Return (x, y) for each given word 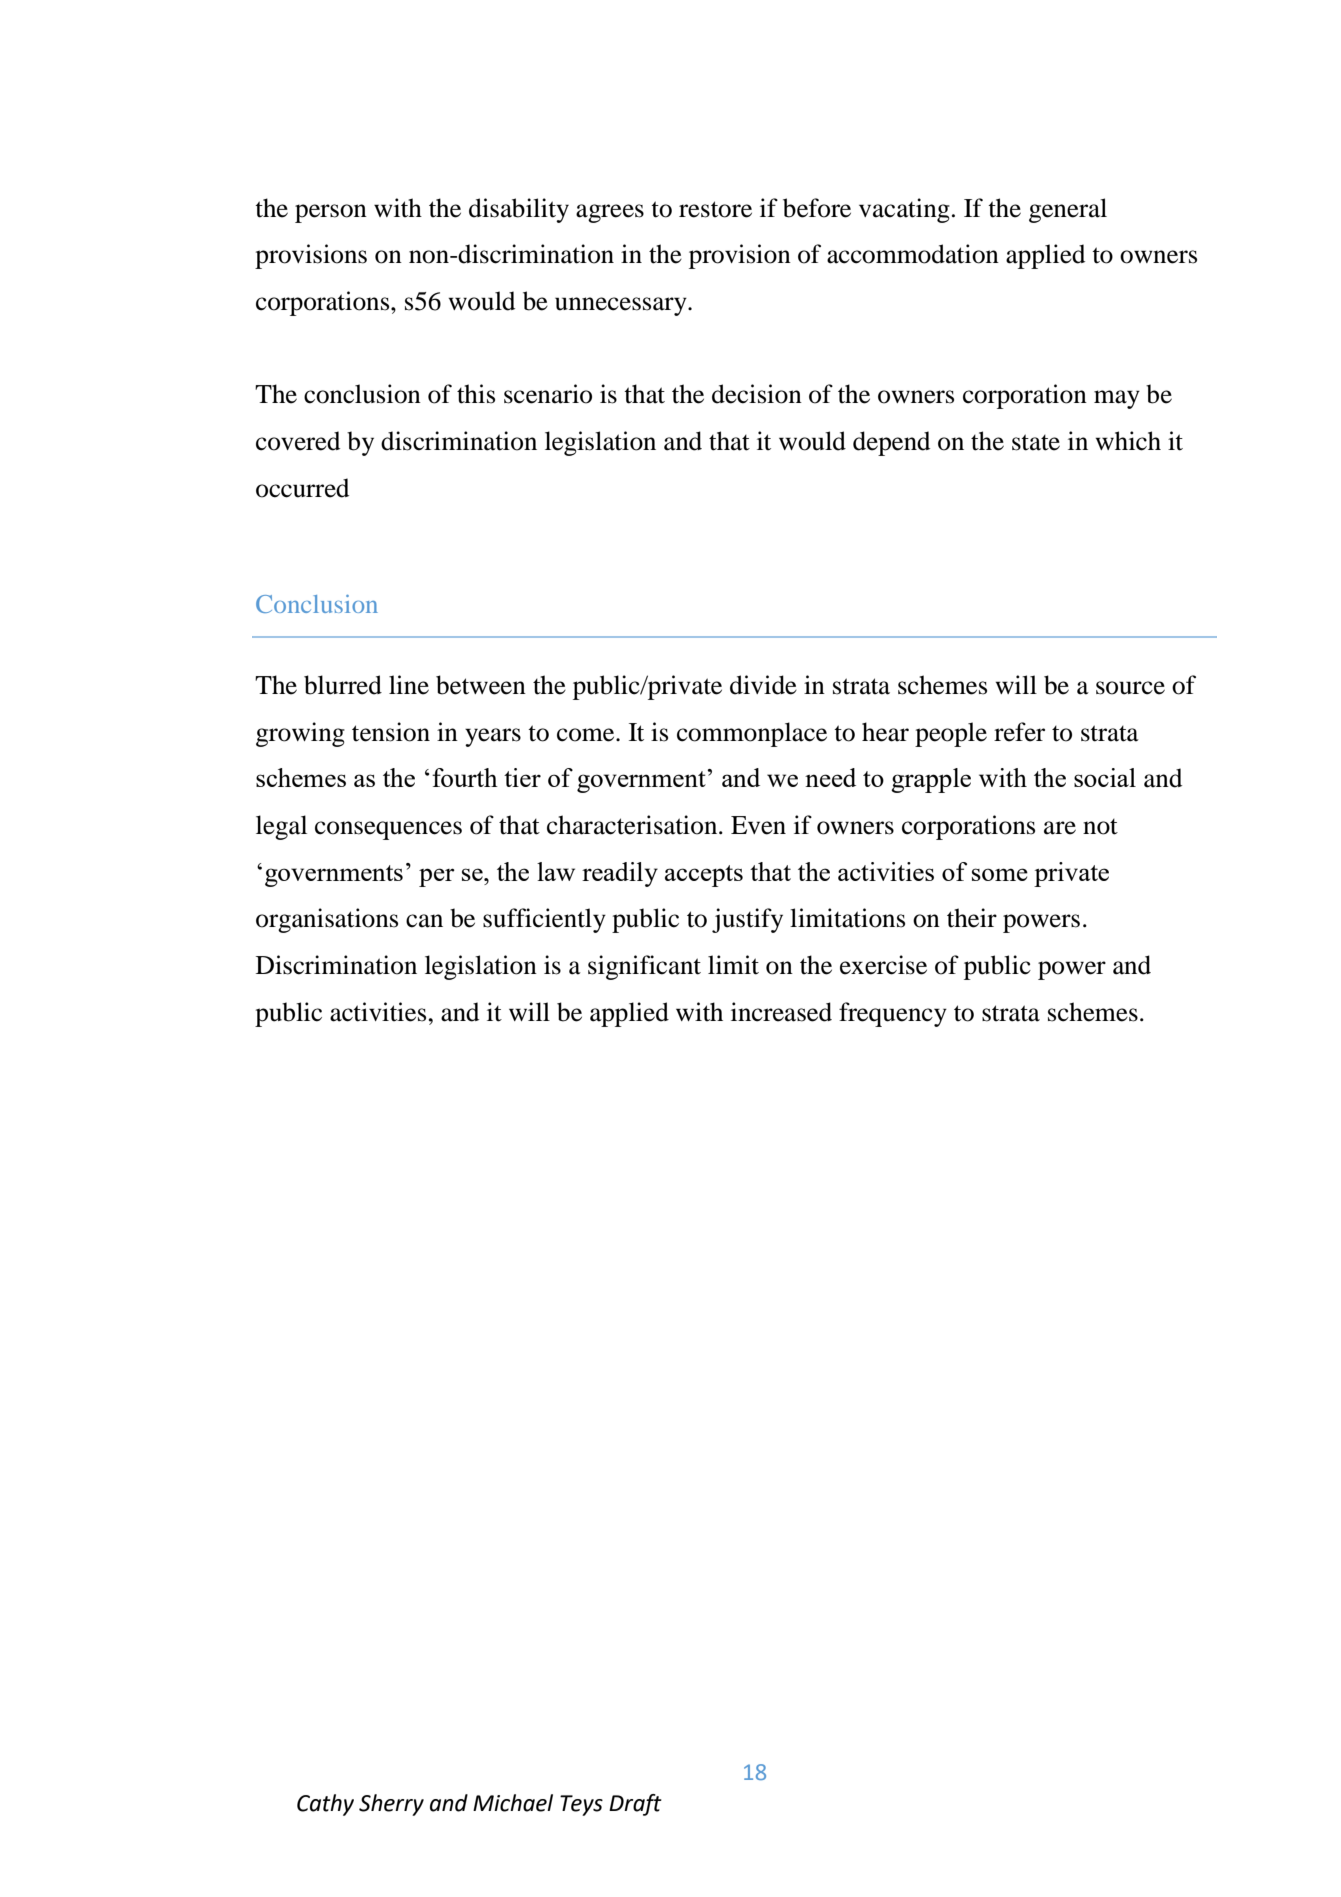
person (331, 213)
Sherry (391, 1805)
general (1068, 210)
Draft (635, 1805)
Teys (581, 1805)
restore (715, 209)
